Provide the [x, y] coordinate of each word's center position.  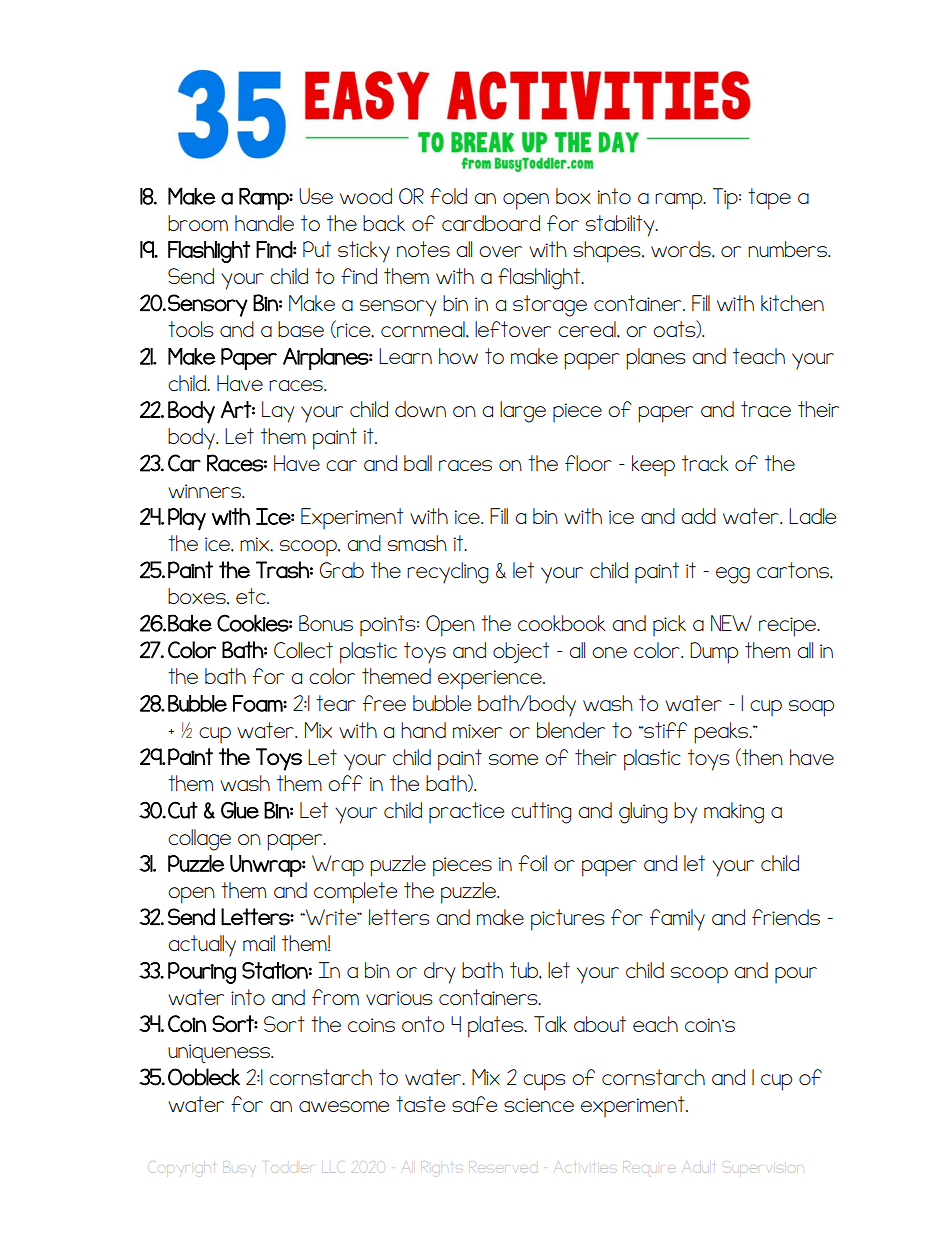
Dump [714, 653]
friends [786, 917]
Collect [303, 650]
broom [198, 223]
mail [259, 943]
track [705, 463]
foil [533, 863]
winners [205, 491]
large [523, 412]
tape [769, 199]
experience [491, 679]
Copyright [183, 1168]
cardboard [491, 223]
